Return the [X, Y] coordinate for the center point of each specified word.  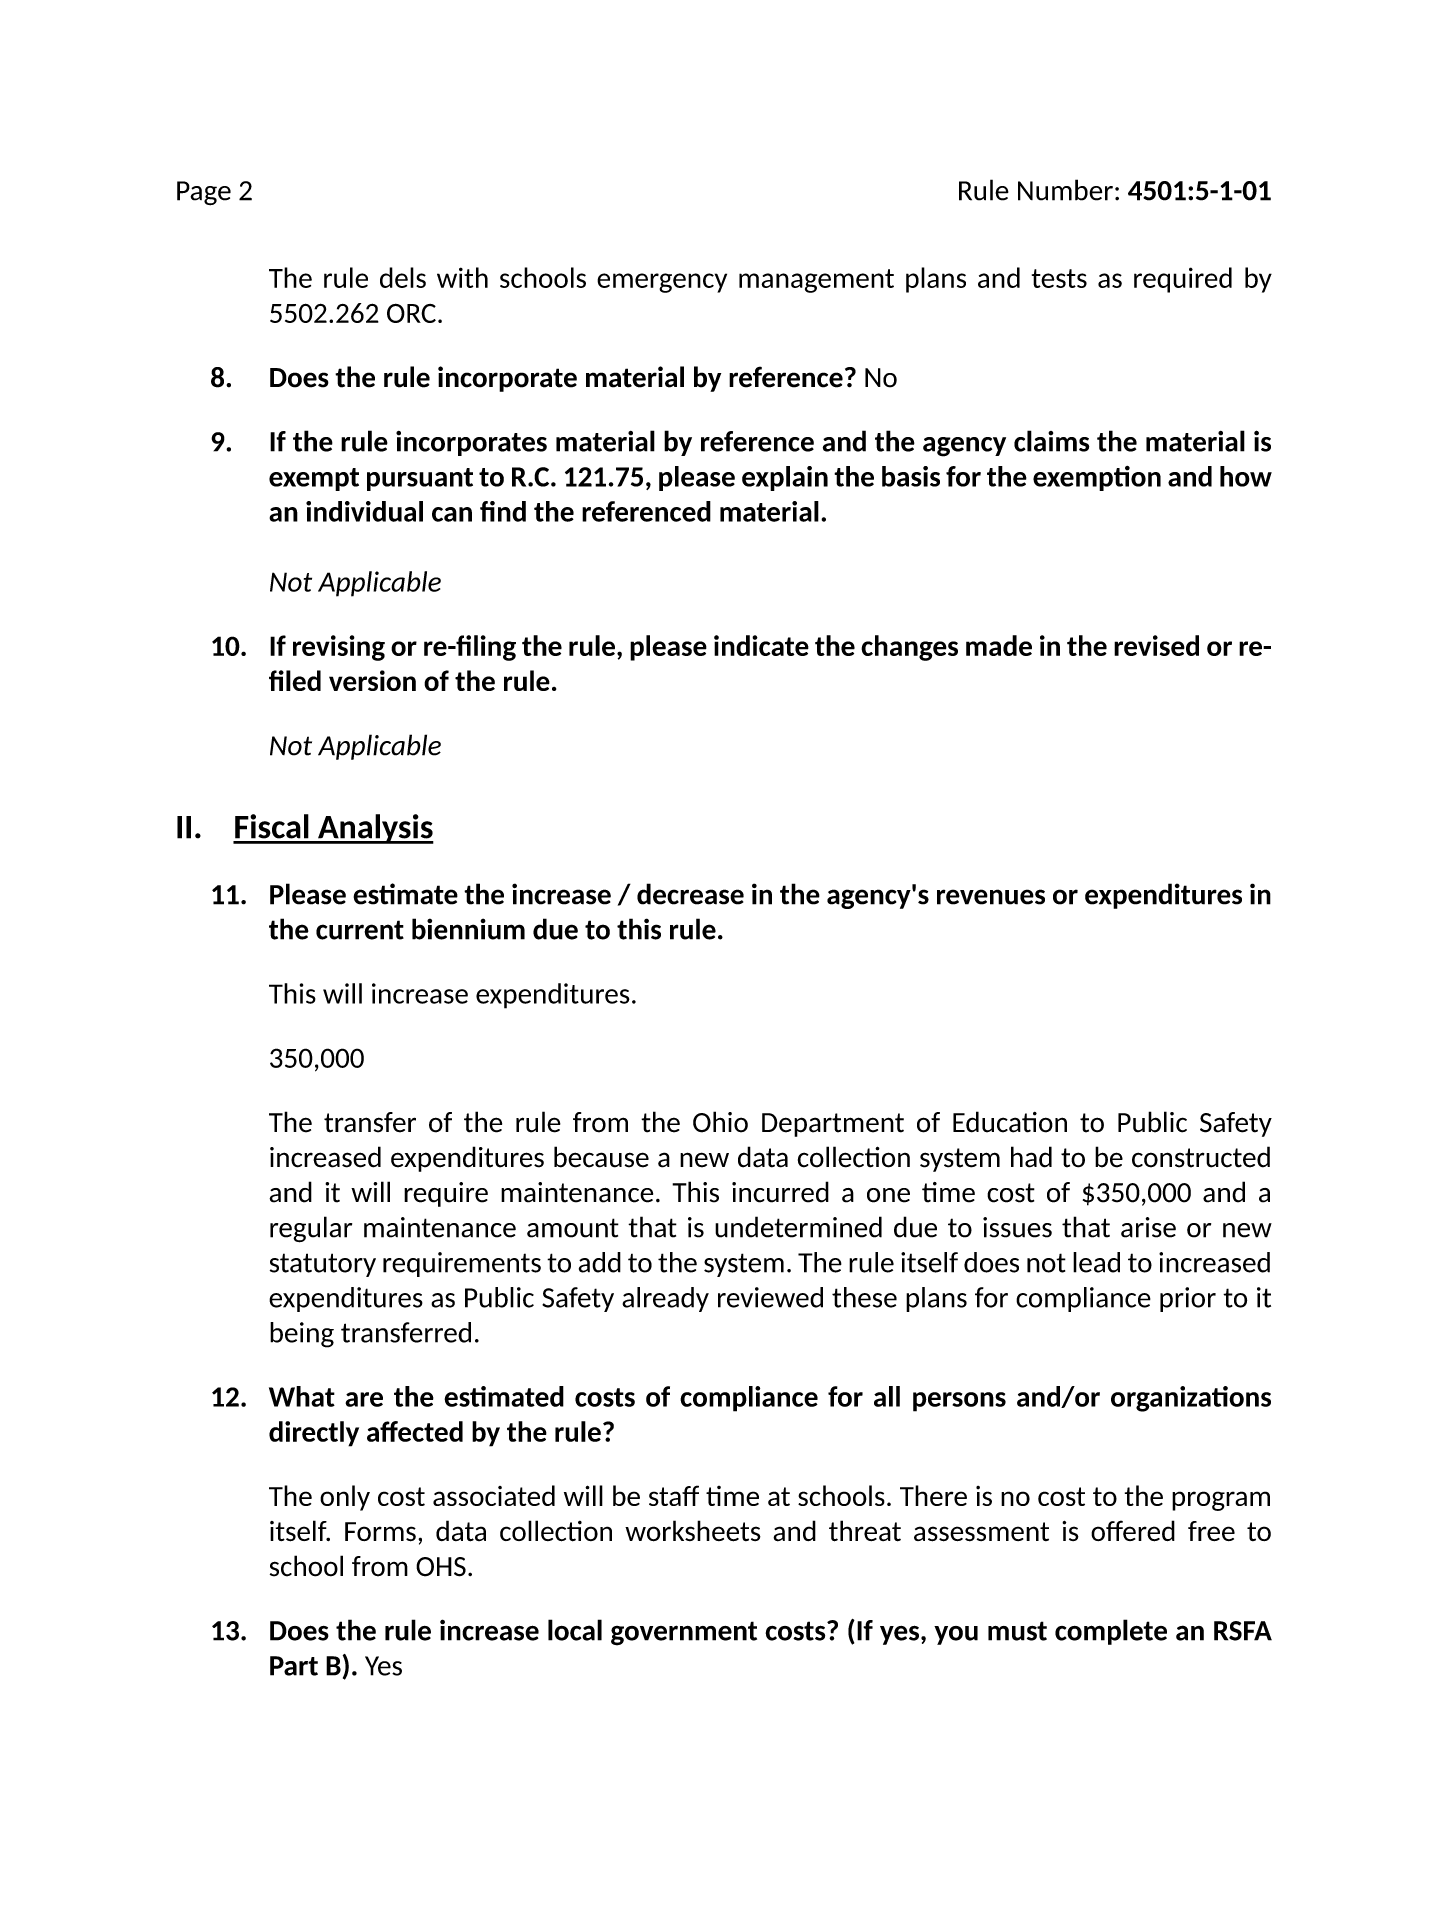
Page [204, 193]
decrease [690, 894]
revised [1156, 645]
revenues [991, 897]
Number [1065, 190]
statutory [323, 1265]
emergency [662, 283]
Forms [380, 1532]
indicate [761, 645]
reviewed [770, 1297]
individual [364, 511]
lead [1096, 1262]
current [360, 930]
